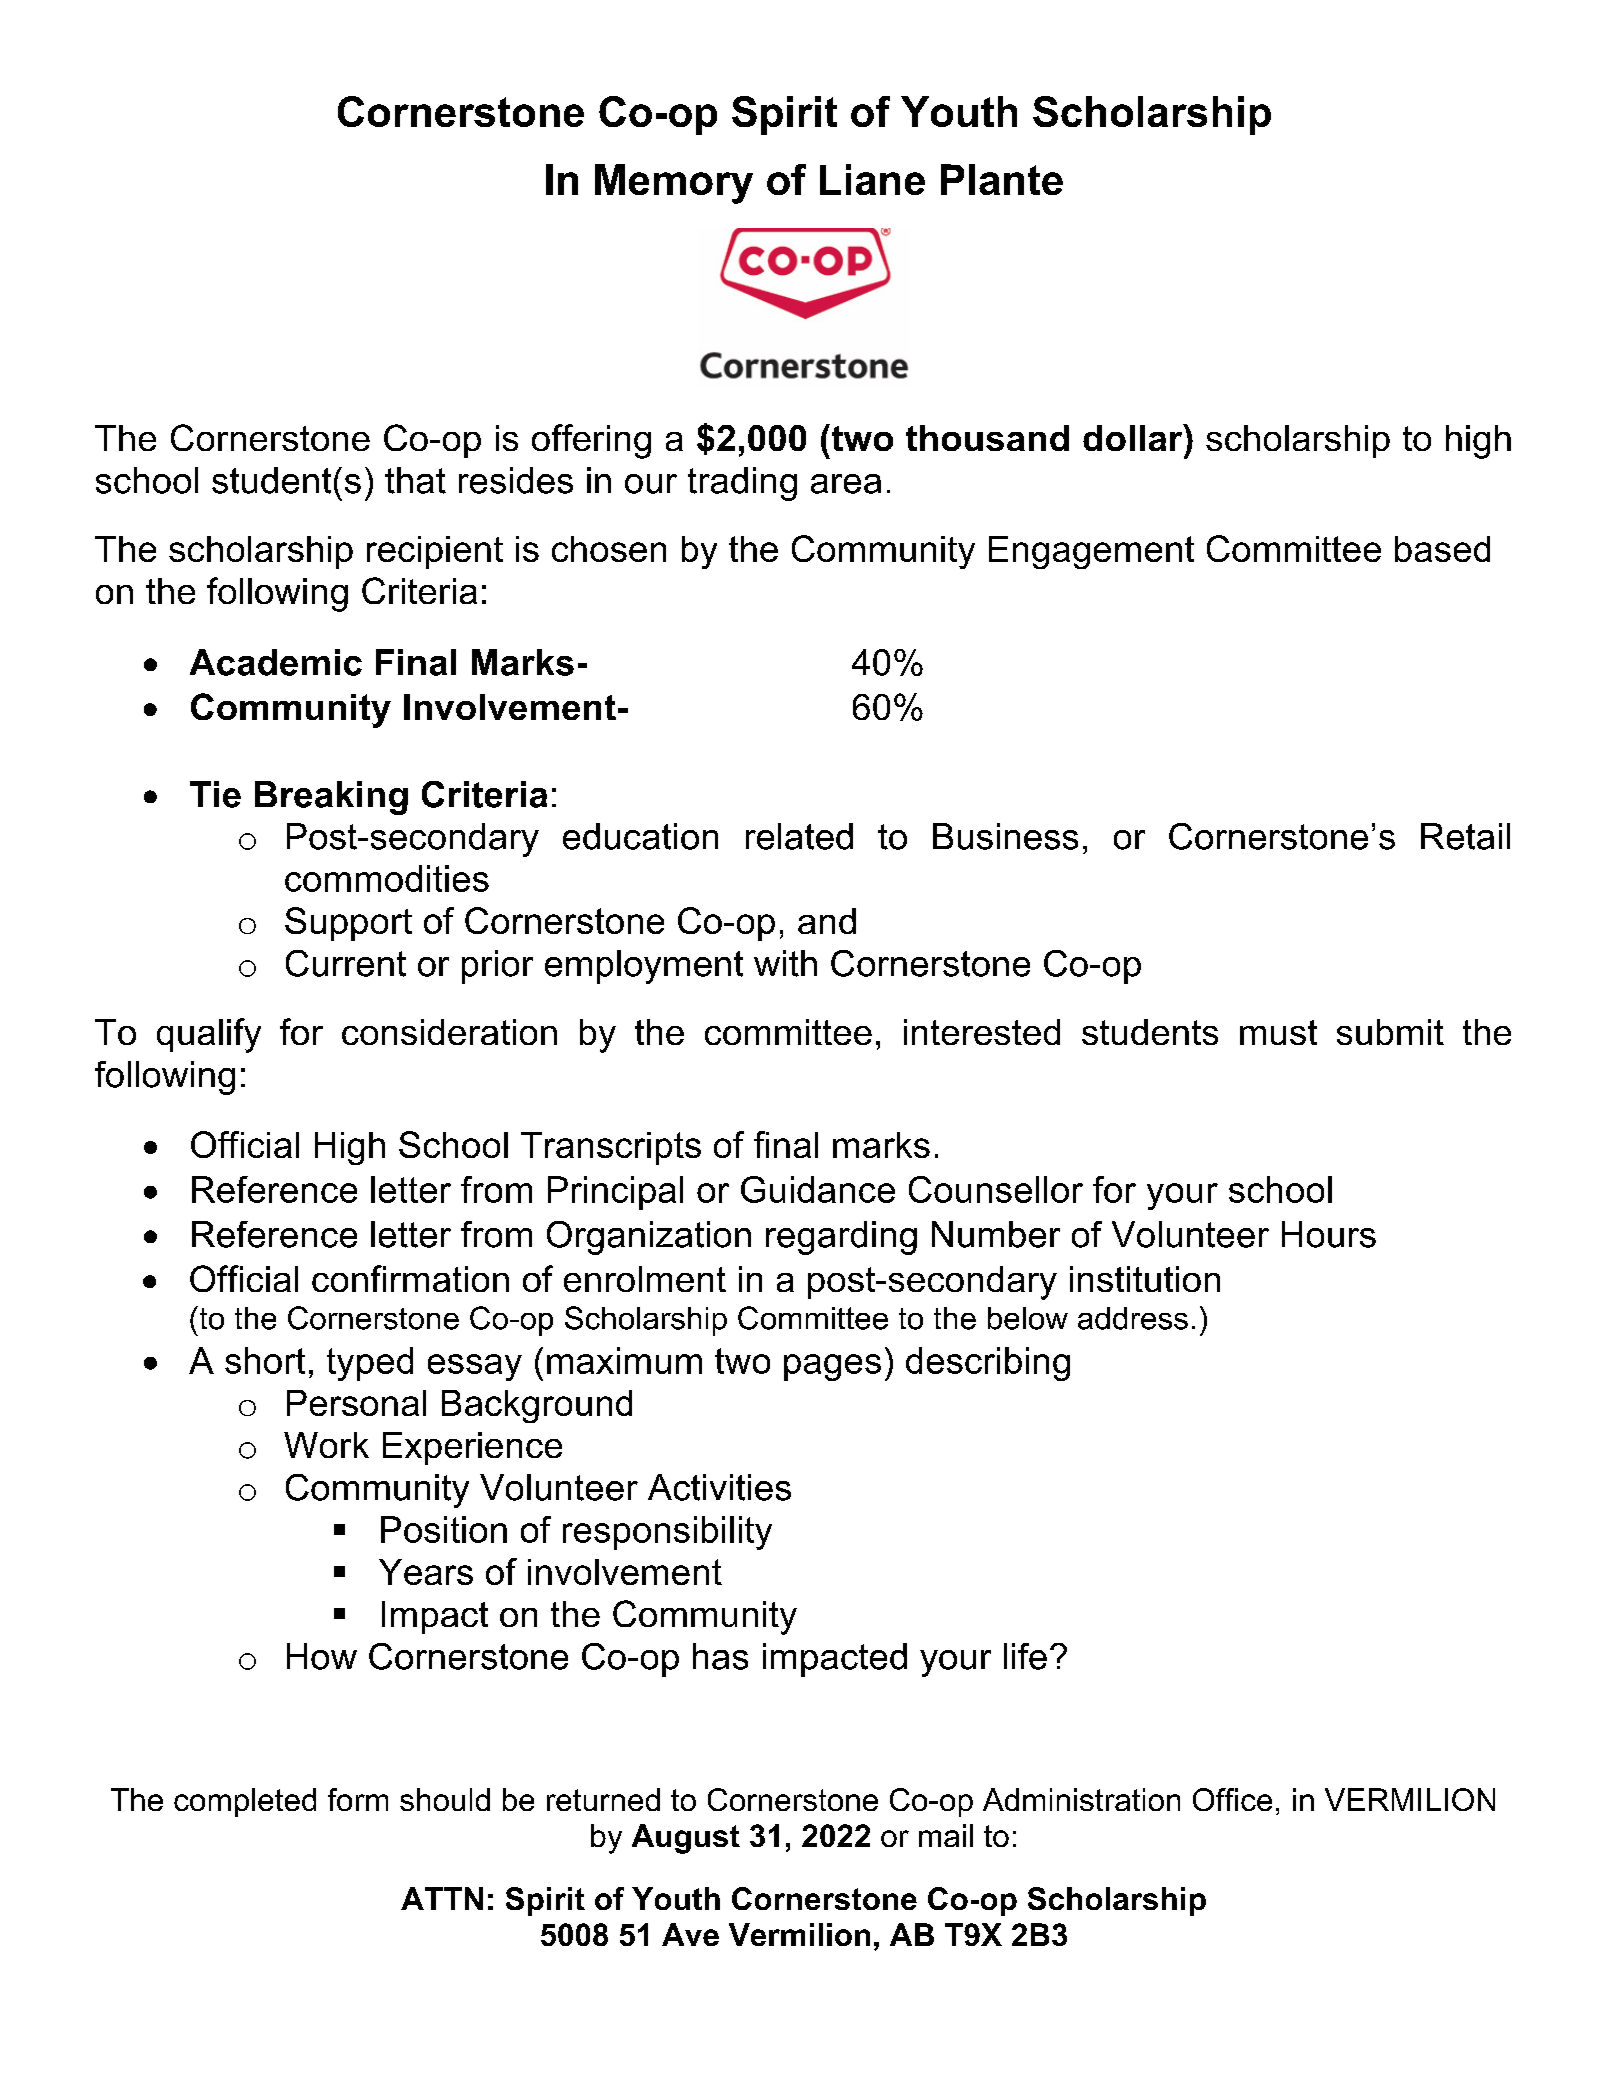  I want to click on Memory, so click(674, 184).
